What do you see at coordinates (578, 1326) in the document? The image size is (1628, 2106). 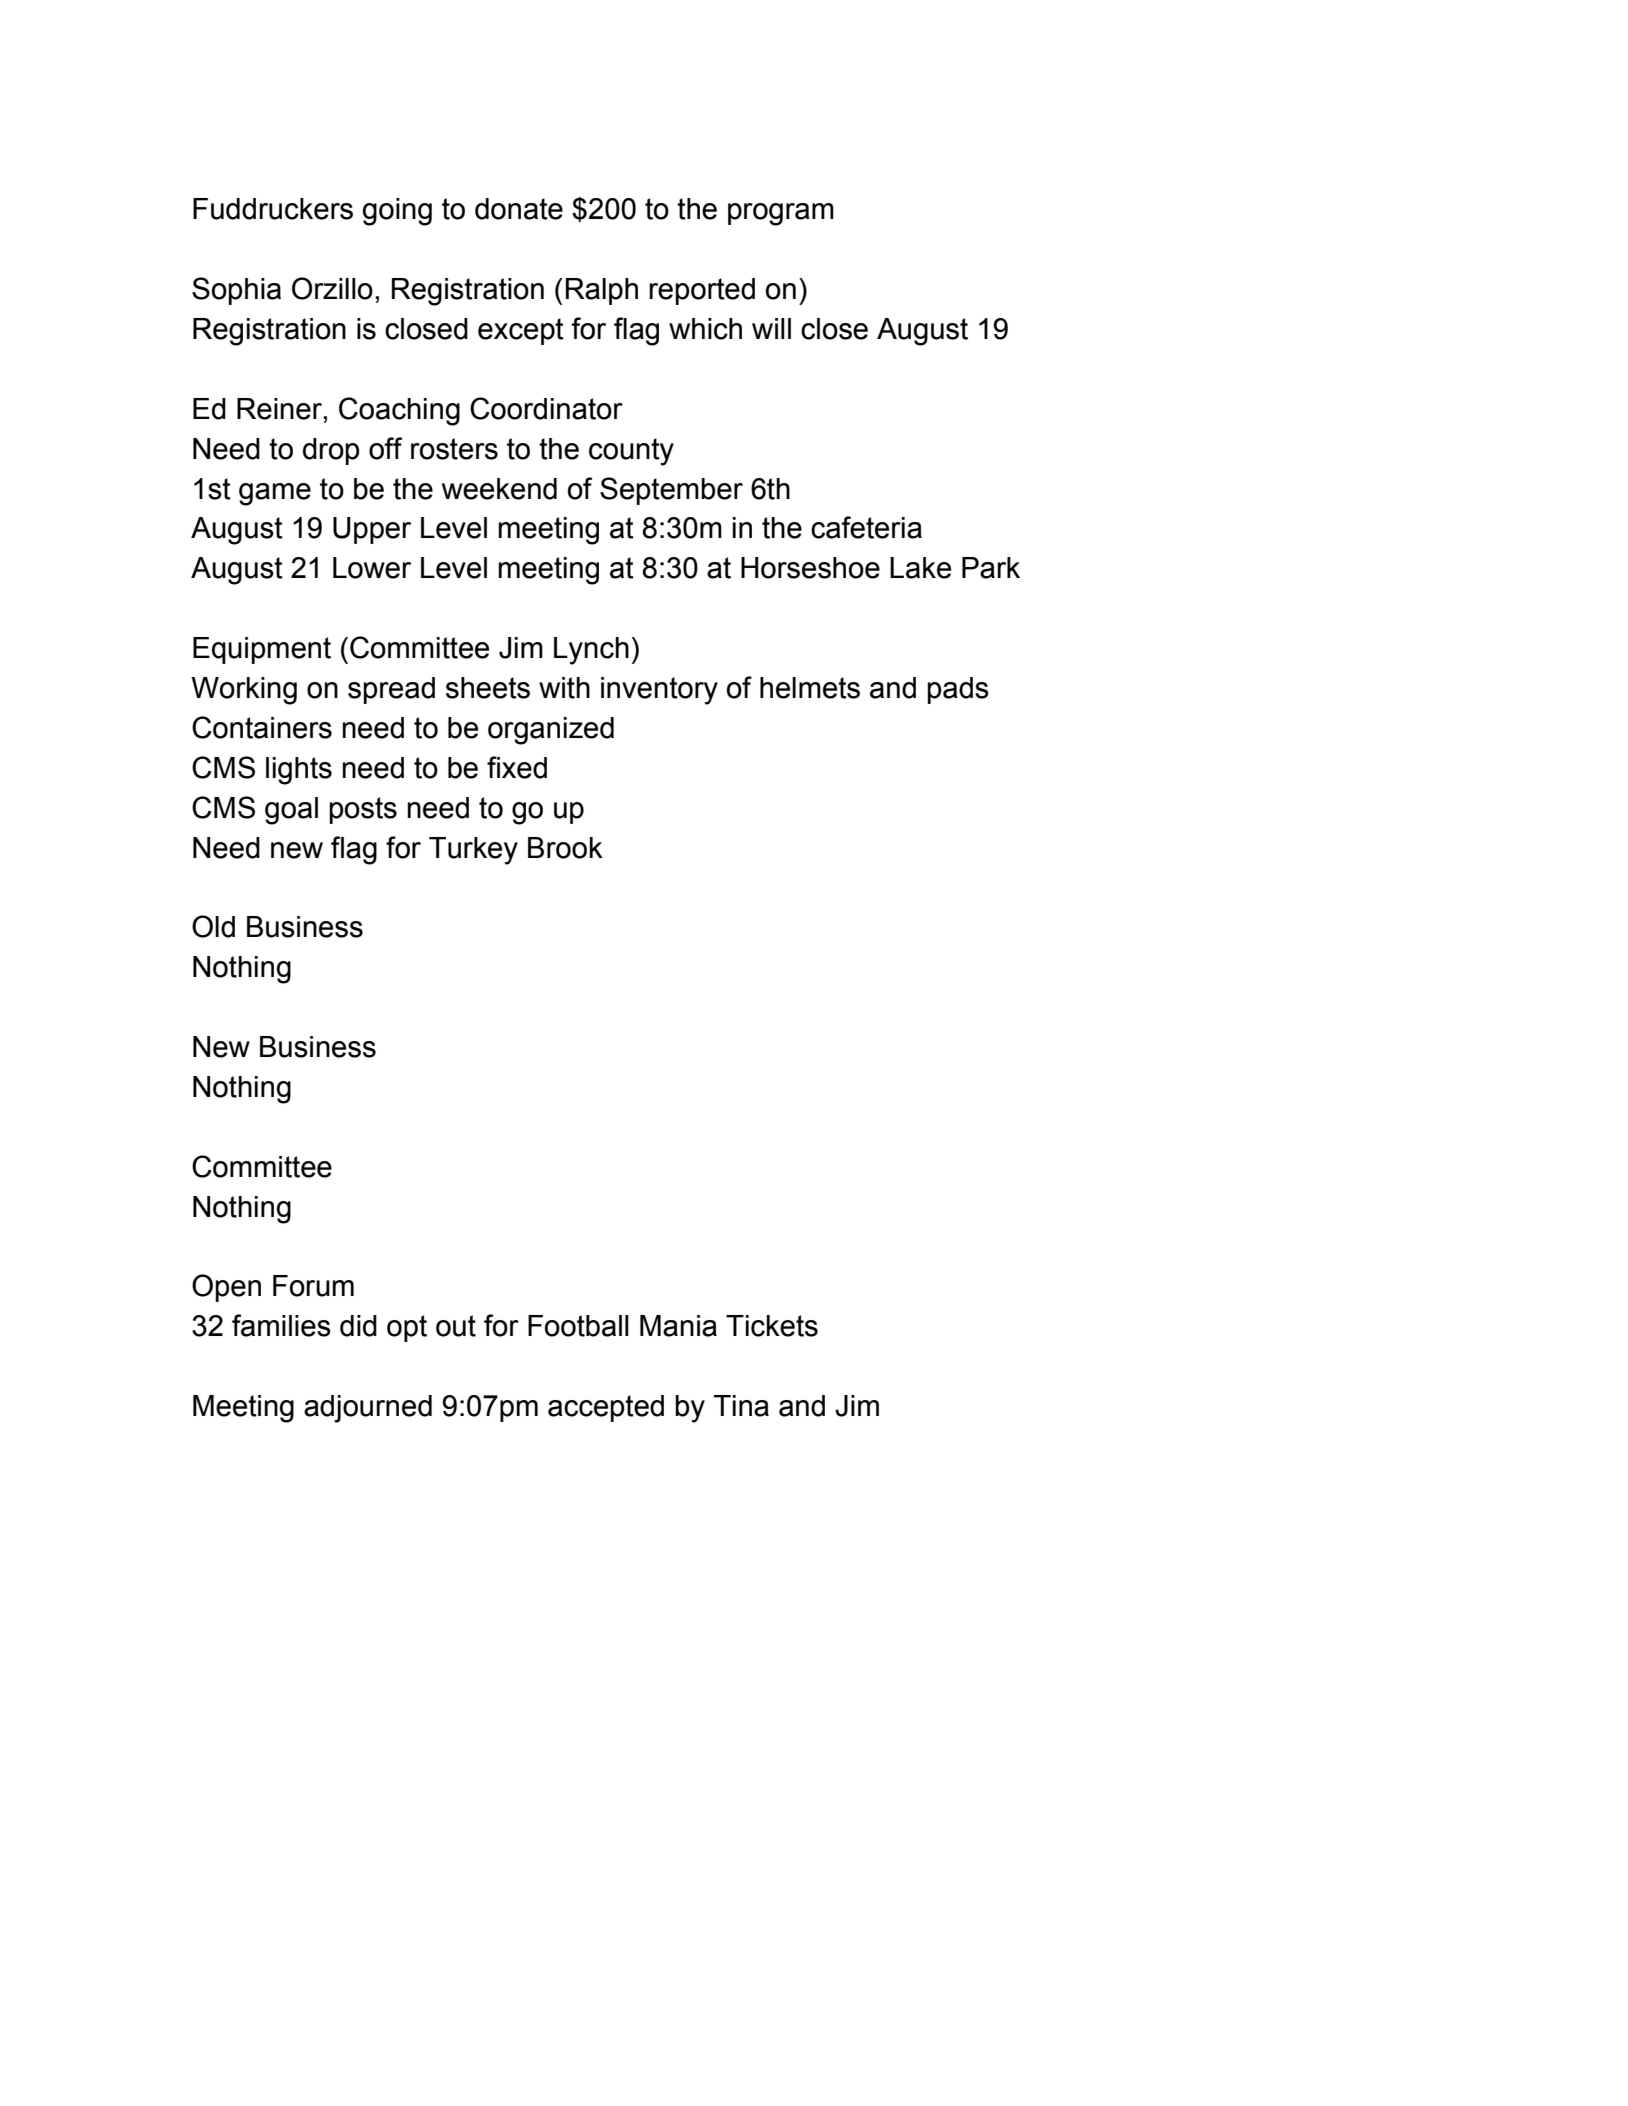 I see `Football` at bounding box center [578, 1326].
